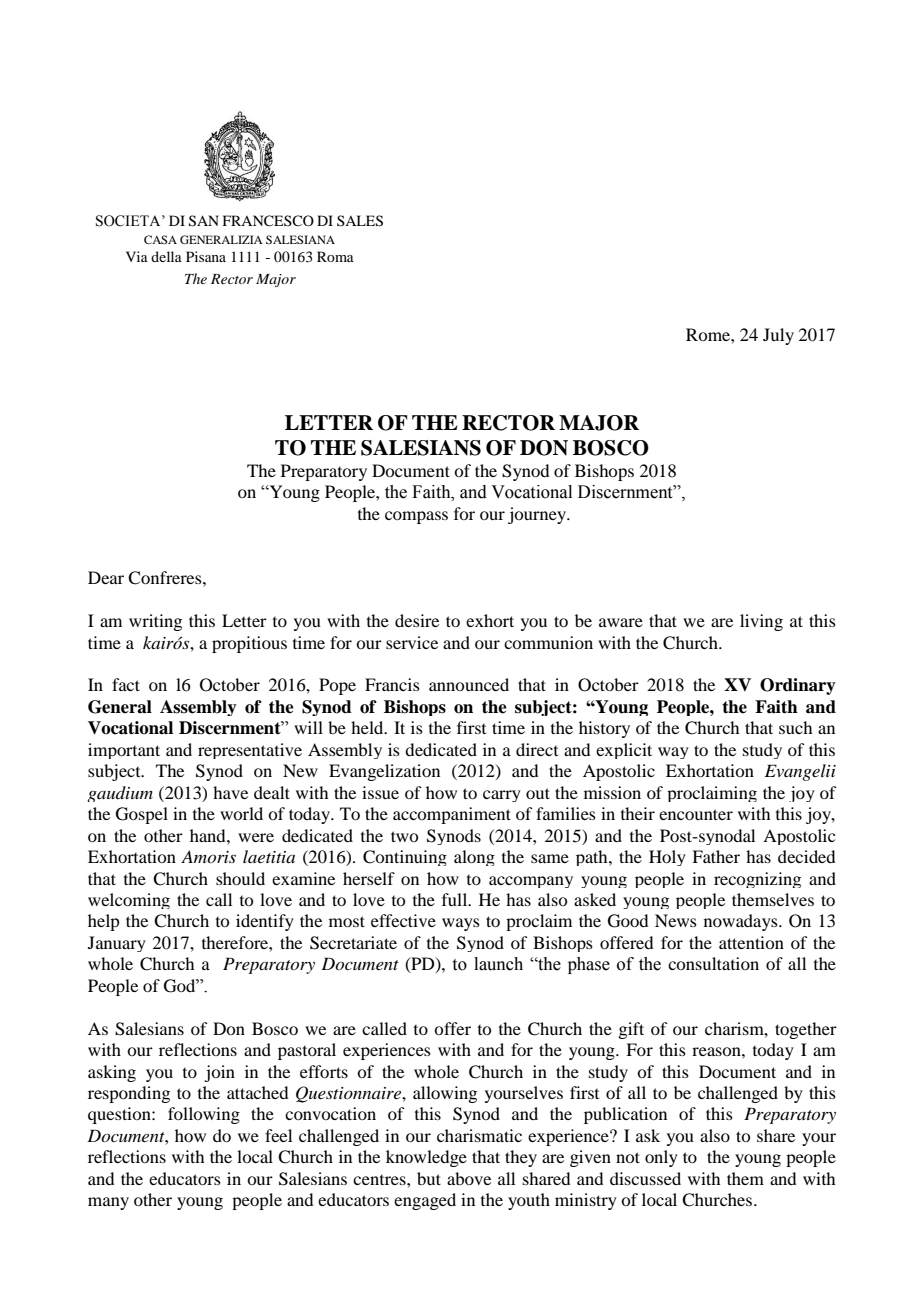 Image resolution: width=924 pixels, height=1308 pixels. I want to click on following, so click(204, 1115).
